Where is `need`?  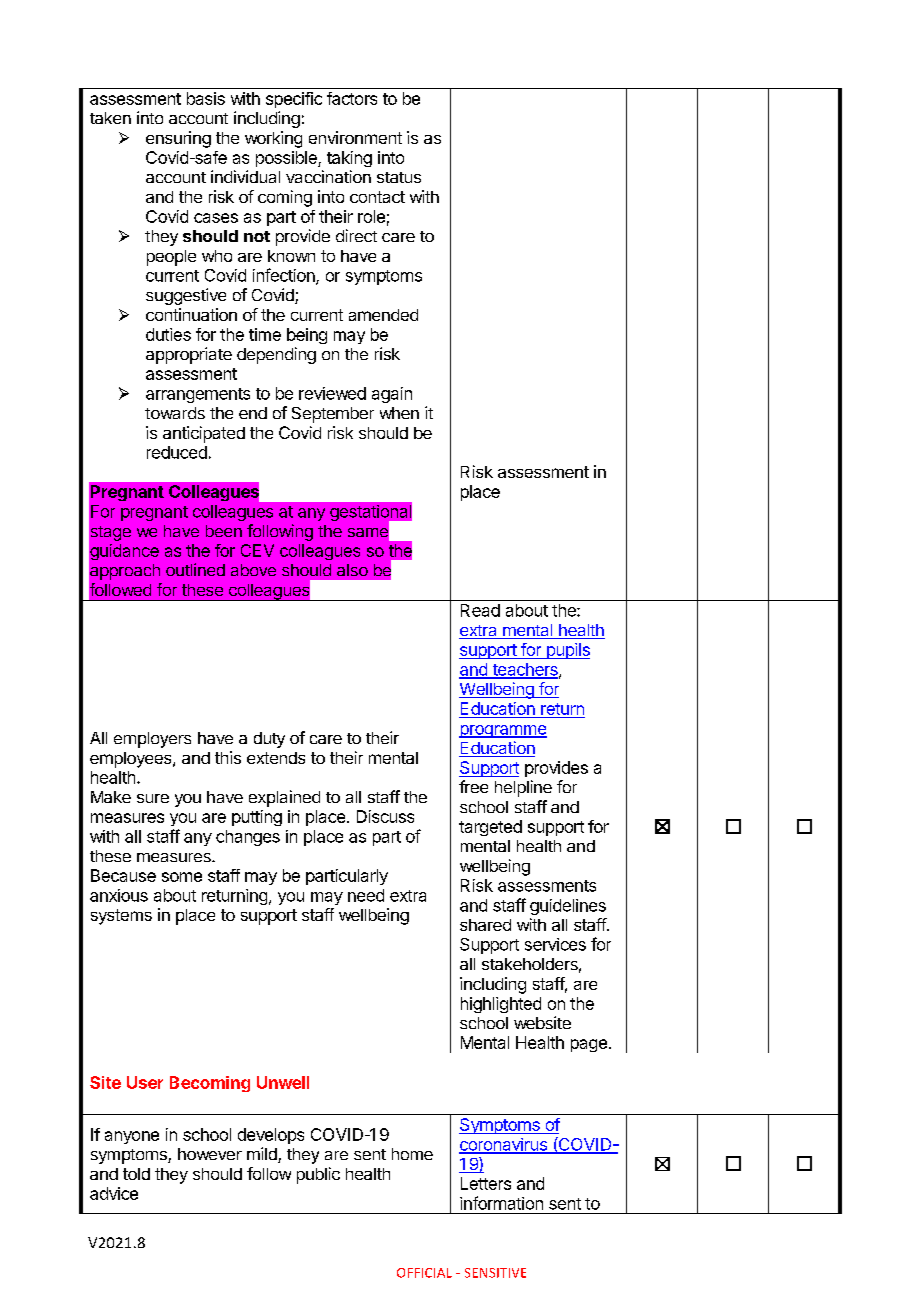 need is located at coordinates (366, 895).
